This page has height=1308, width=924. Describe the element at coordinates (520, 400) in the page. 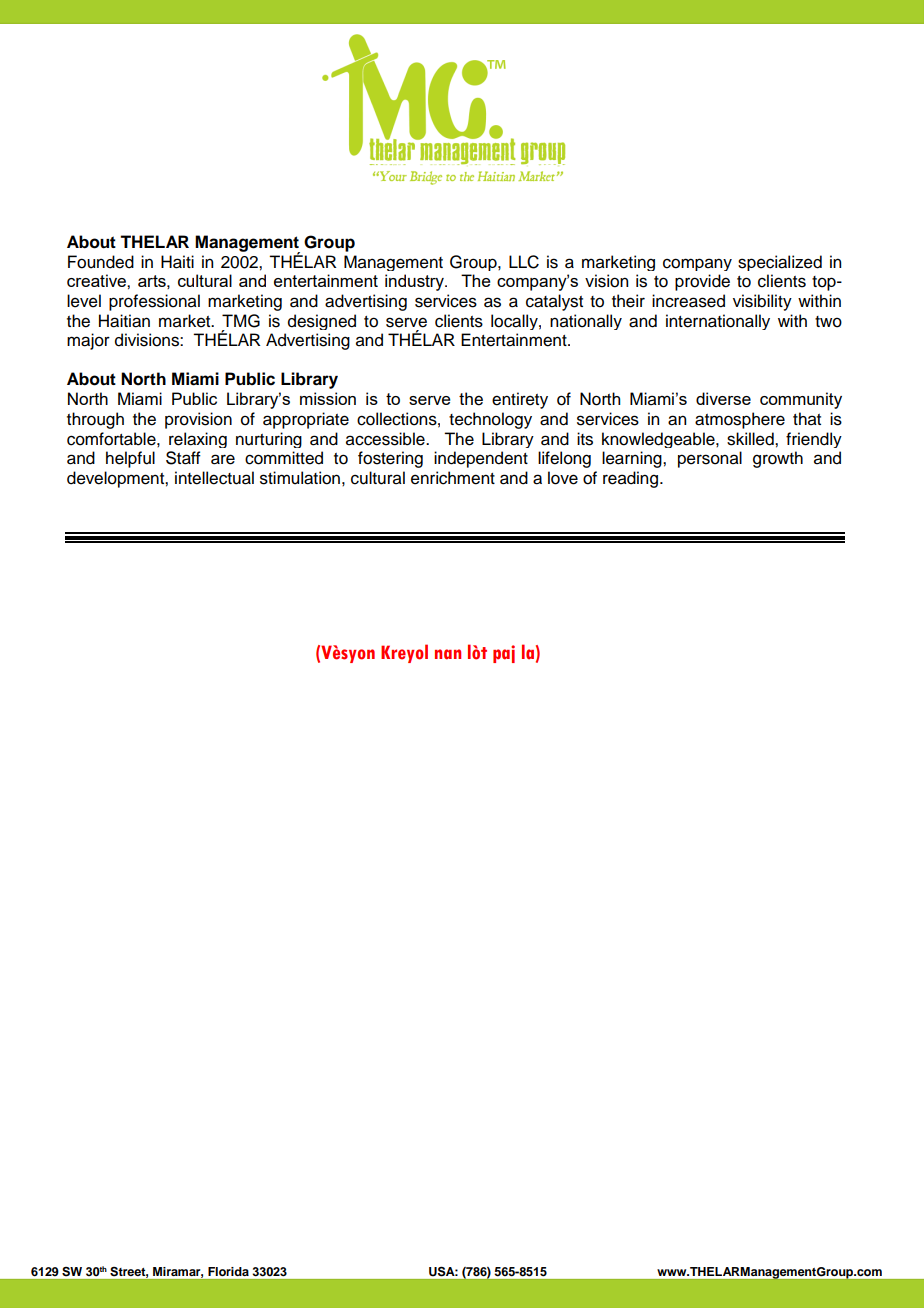

I see `entirety` at that location.
